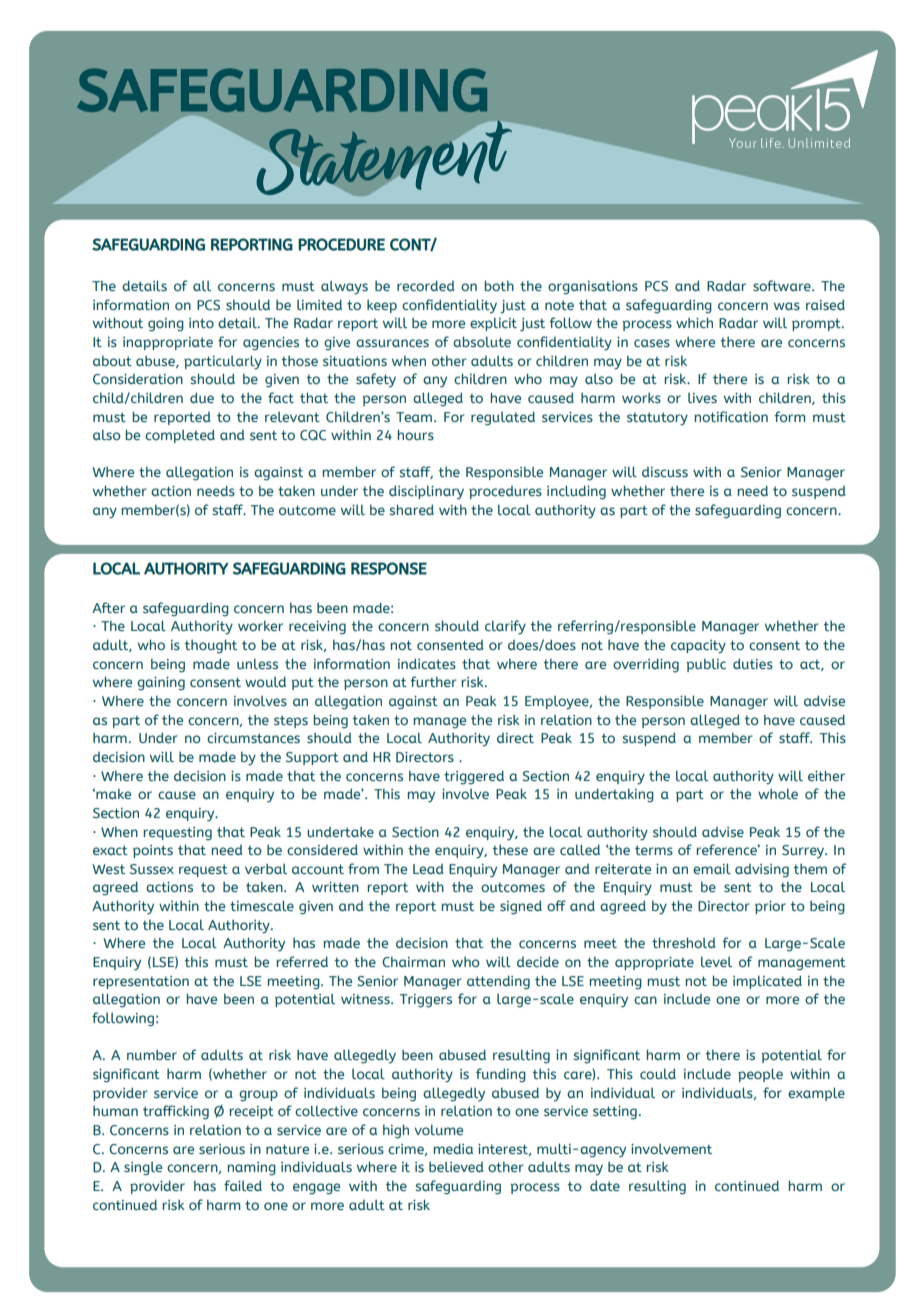  I want to click on circumstances, so click(253, 738).
